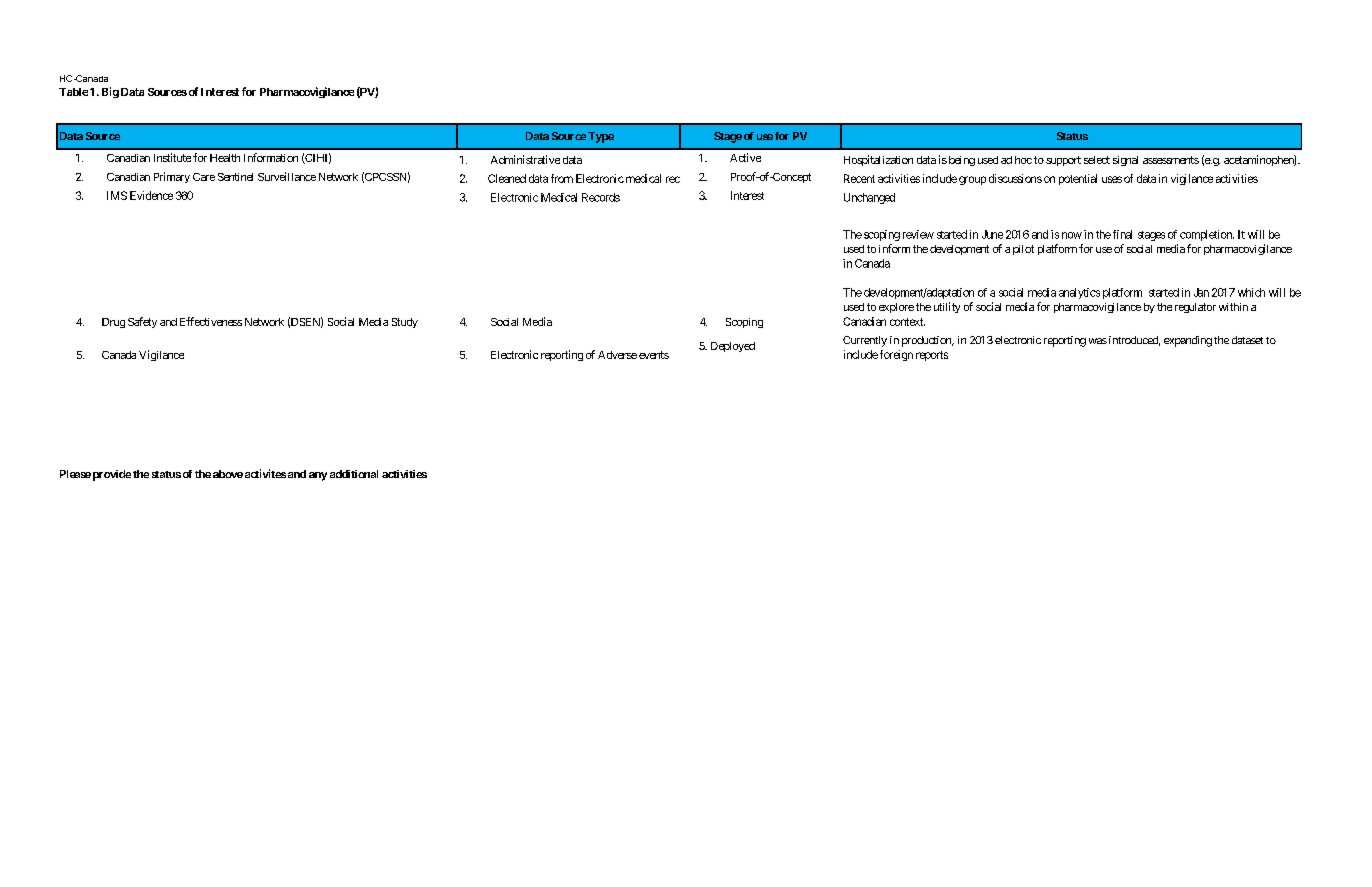 The image size is (1372, 887). What do you see at coordinates (1122, 234) in the page?
I see `final` at bounding box center [1122, 234].
